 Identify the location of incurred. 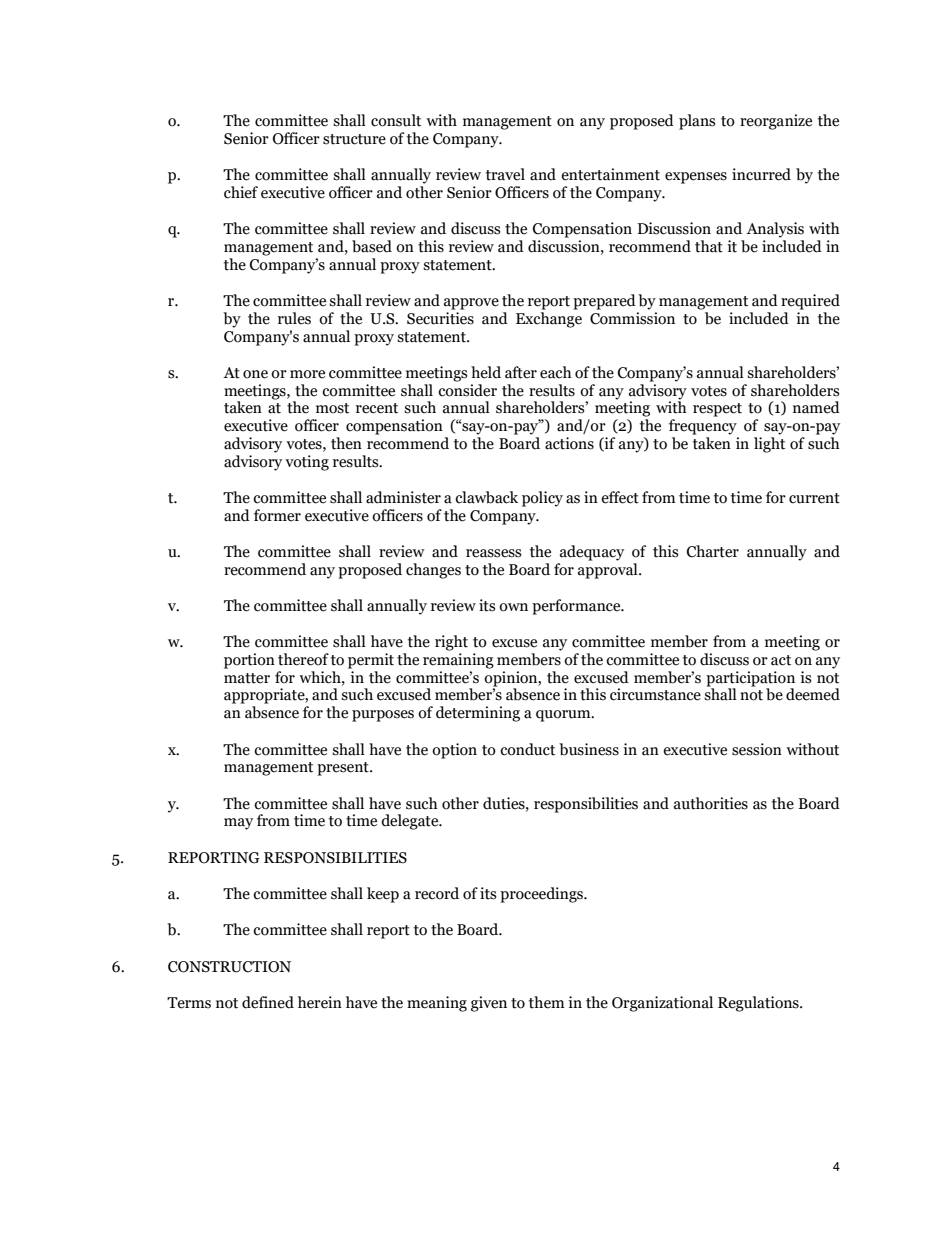
(761, 174).
